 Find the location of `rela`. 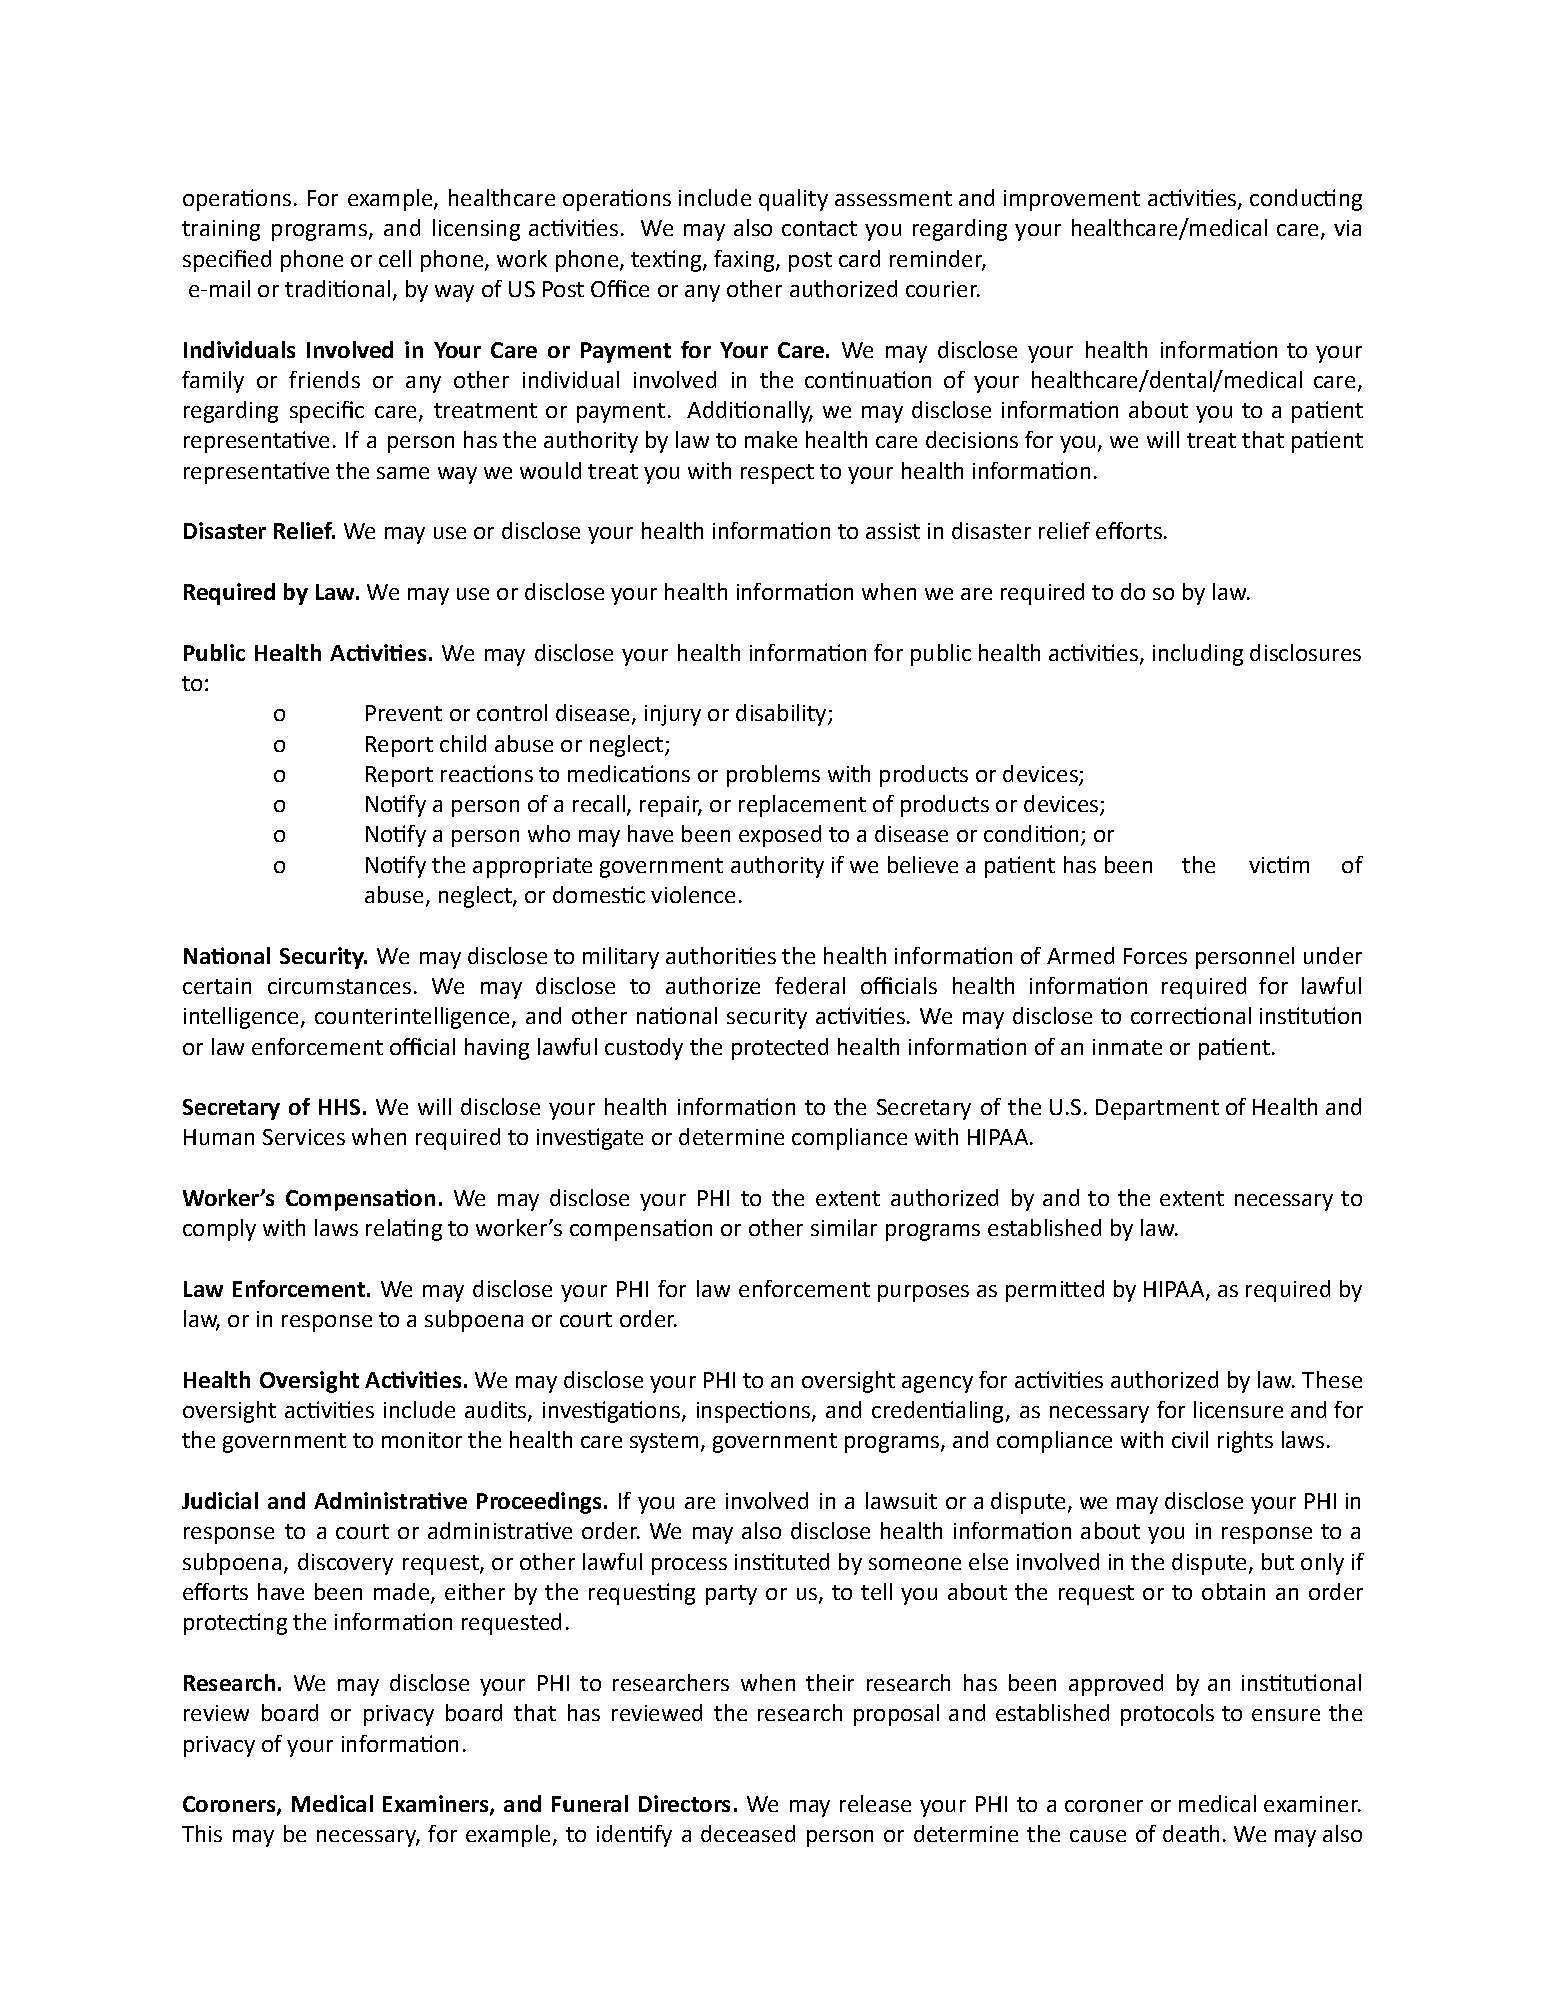

rela is located at coordinates (385, 1227).
